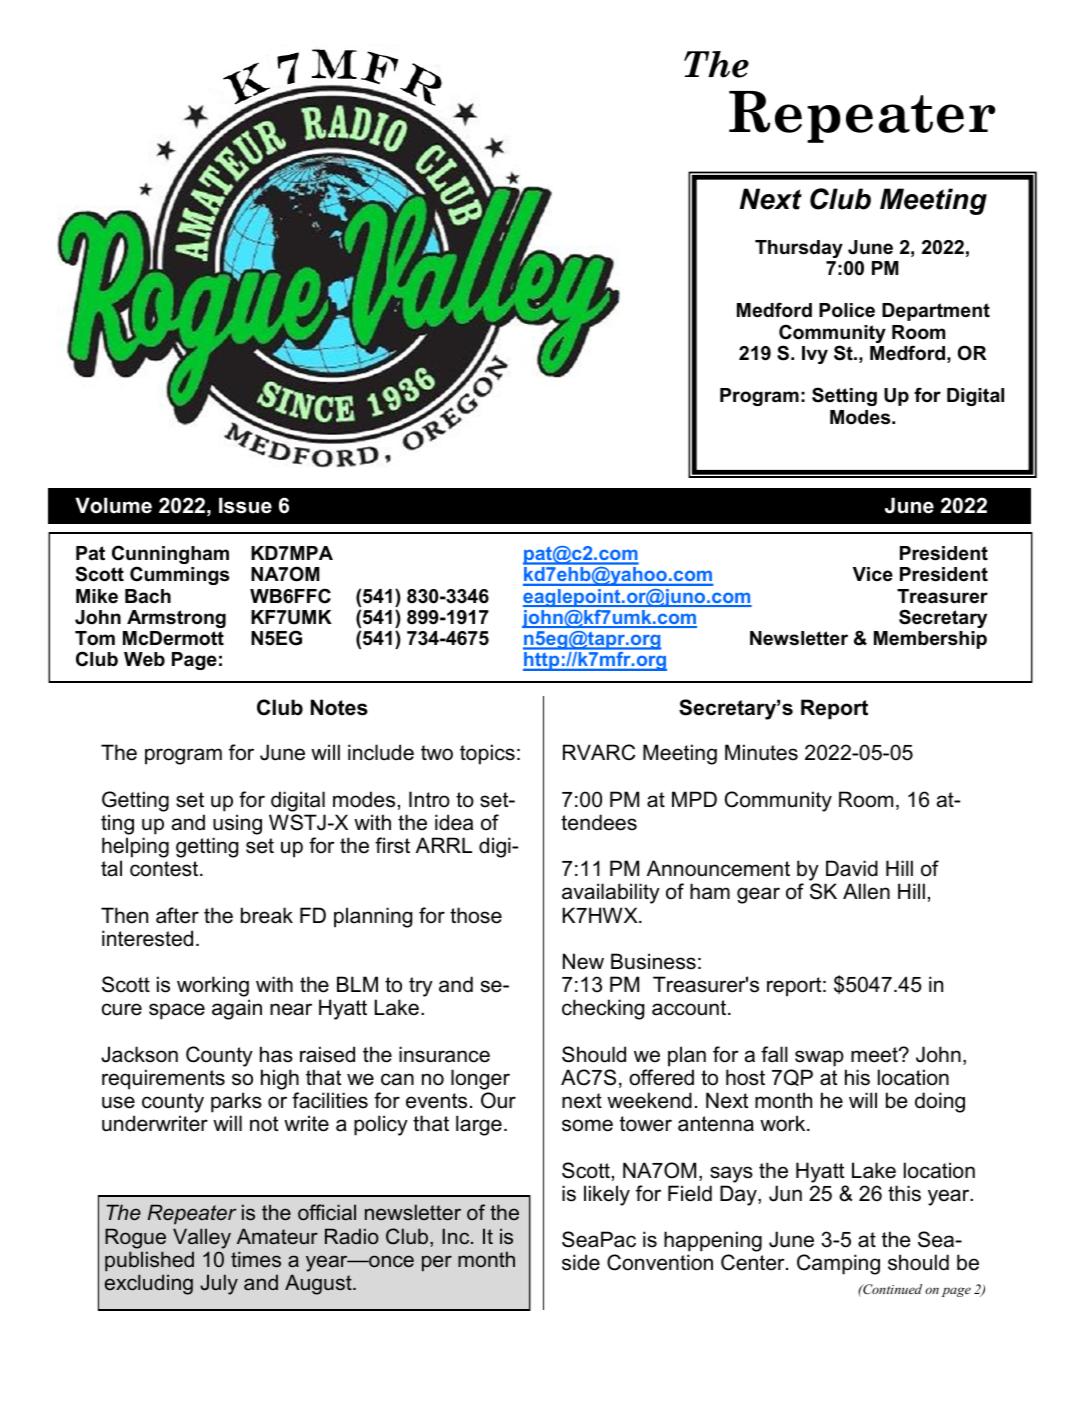 Image resolution: width=1087 pixels, height=1406 pixels. I want to click on using, so click(237, 824).
